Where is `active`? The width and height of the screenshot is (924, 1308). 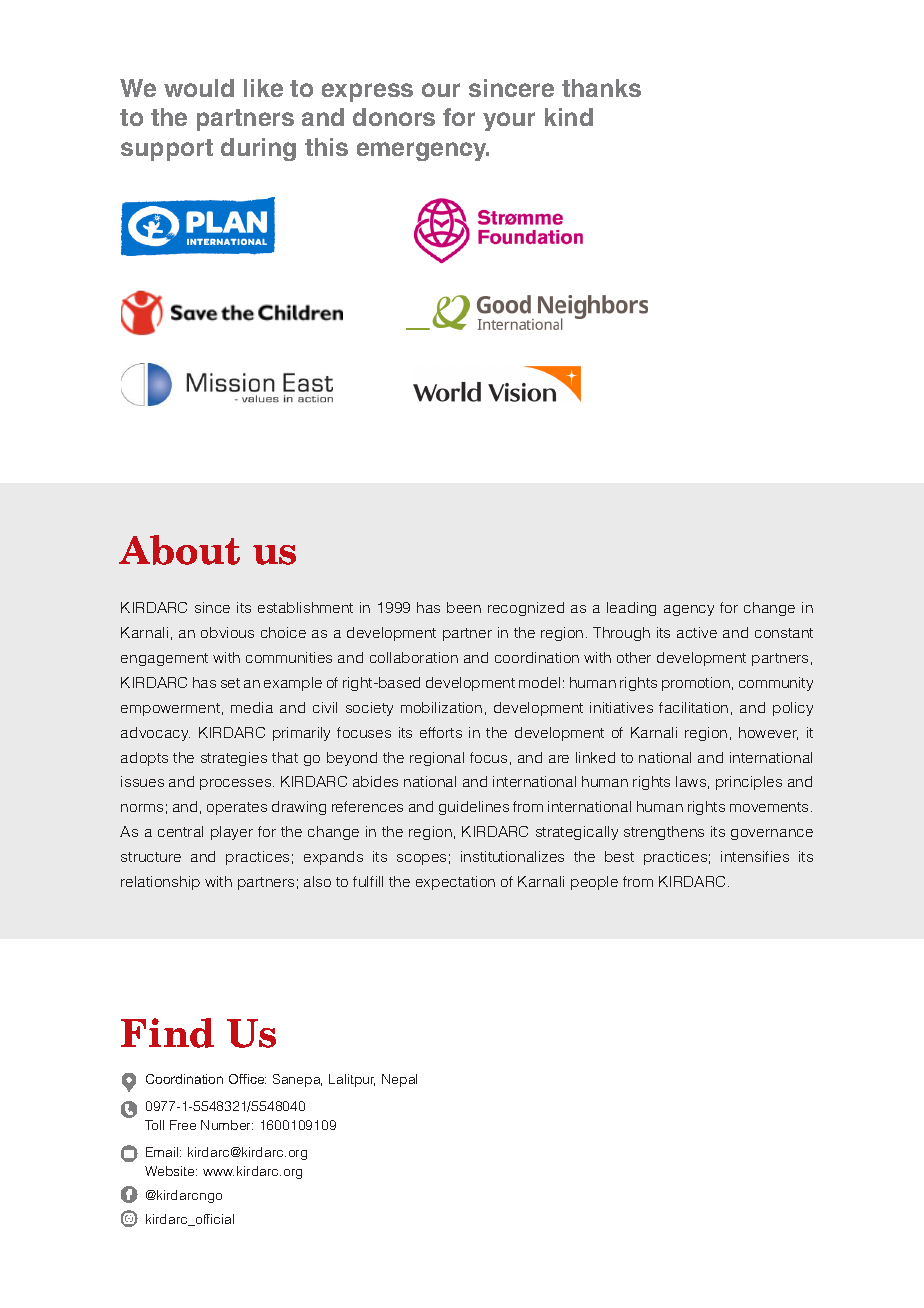
active is located at coordinates (697, 632).
